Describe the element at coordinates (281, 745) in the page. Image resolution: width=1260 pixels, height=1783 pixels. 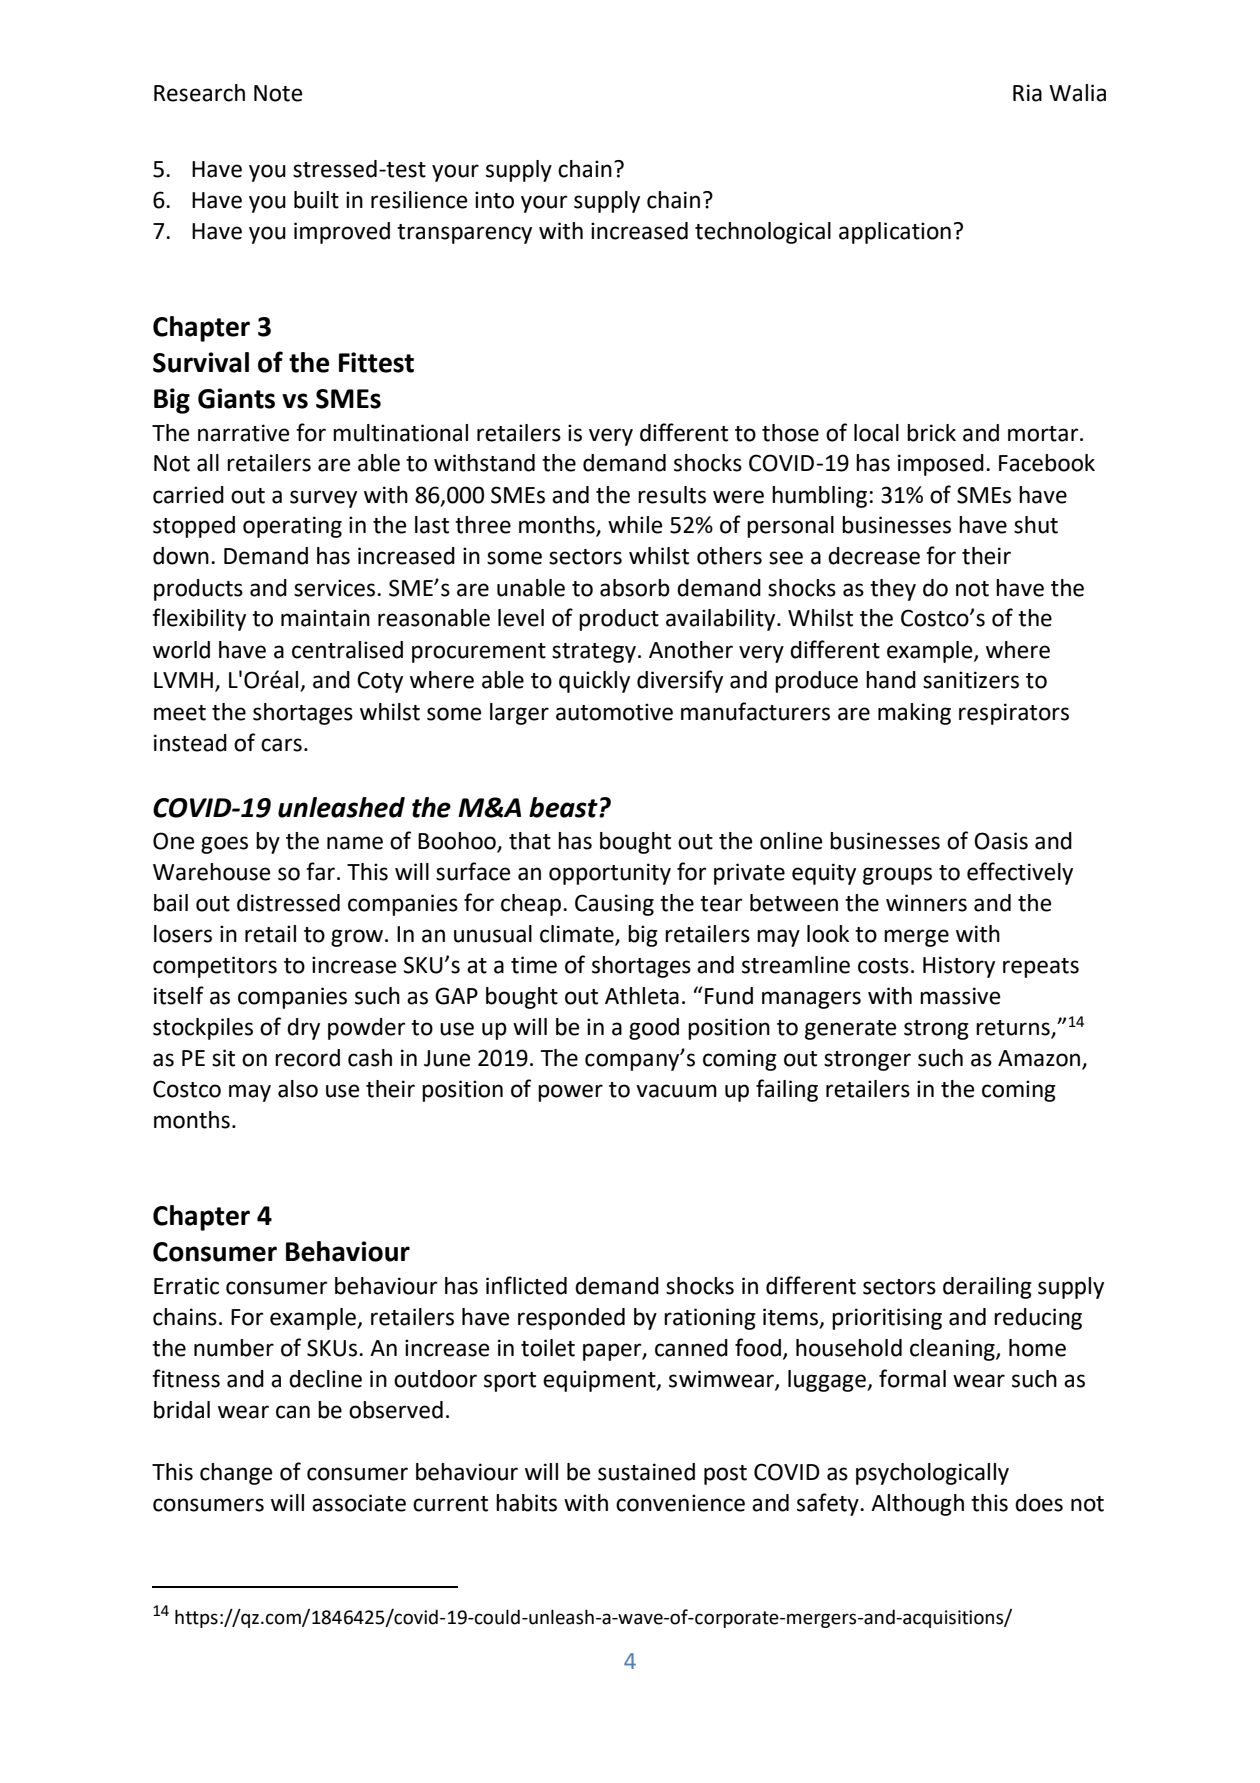
I see `cars` at that location.
